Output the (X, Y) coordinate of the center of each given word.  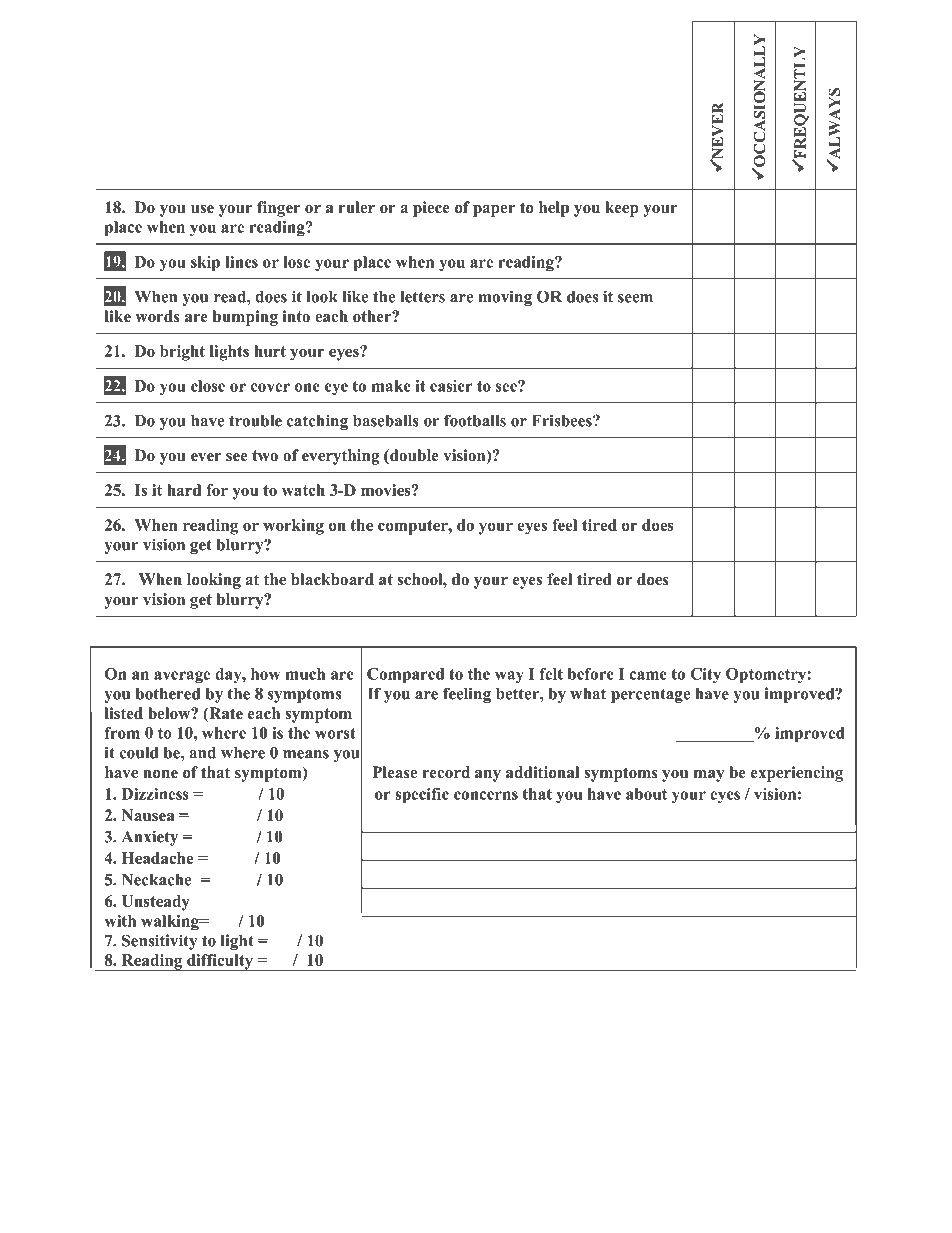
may (709, 776)
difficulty (220, 962)
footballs (475, 420)
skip (205, 263)
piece (431, 209)
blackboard (332, 579)
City (705, 675)
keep (621, 209)
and (203, 753)
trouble (255, 421)
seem (635, 298)
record (446, 772)
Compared (405, 675)
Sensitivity (159, 942)
